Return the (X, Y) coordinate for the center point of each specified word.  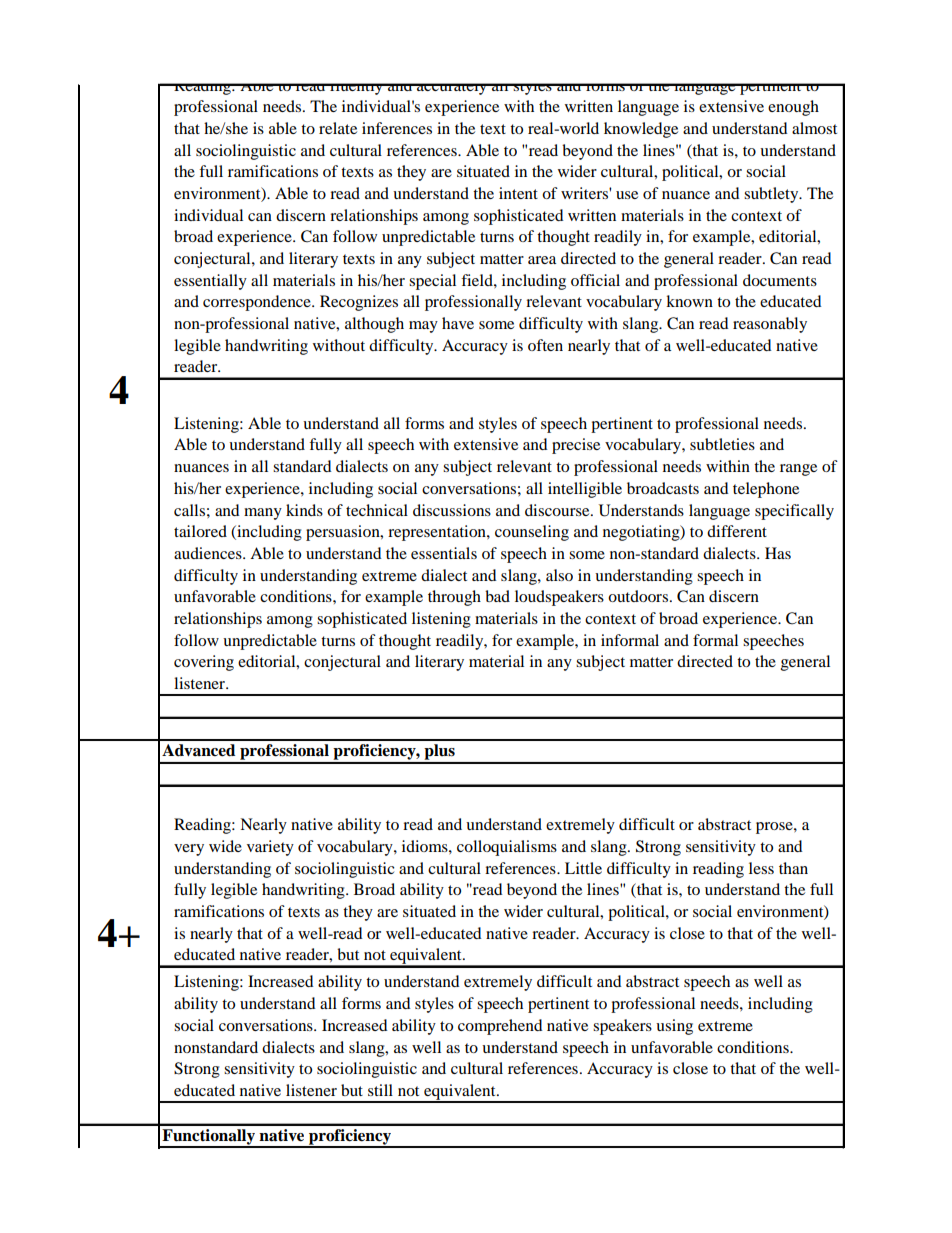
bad (497, 596)
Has (778, 553)
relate (338, 128)
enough (793, 108)
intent (518, 193)
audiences (209, 553)
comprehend (500, 1027)
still (380, 1090)
